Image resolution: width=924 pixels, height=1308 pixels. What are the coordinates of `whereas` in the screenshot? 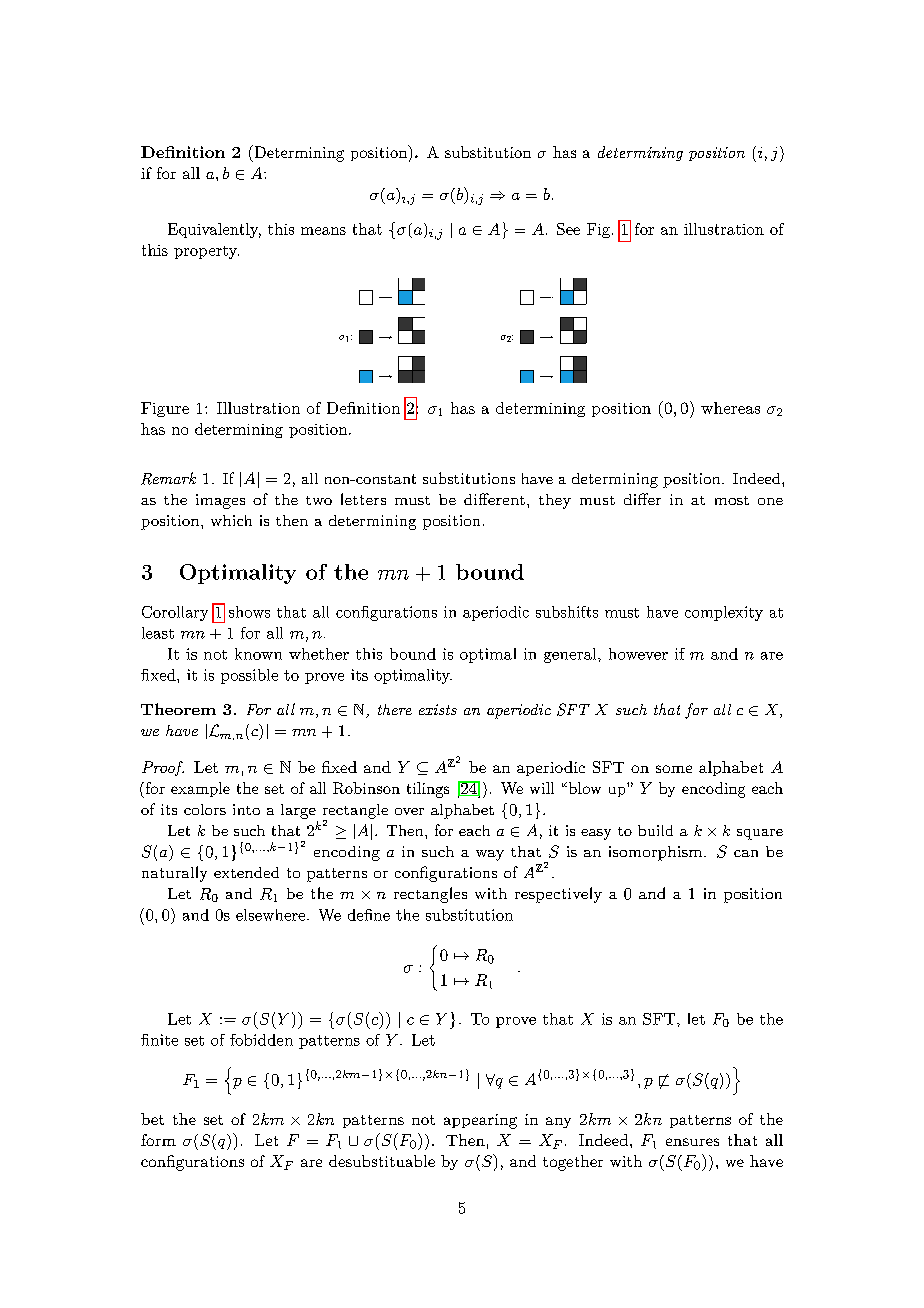 It's located at (730, 408).
